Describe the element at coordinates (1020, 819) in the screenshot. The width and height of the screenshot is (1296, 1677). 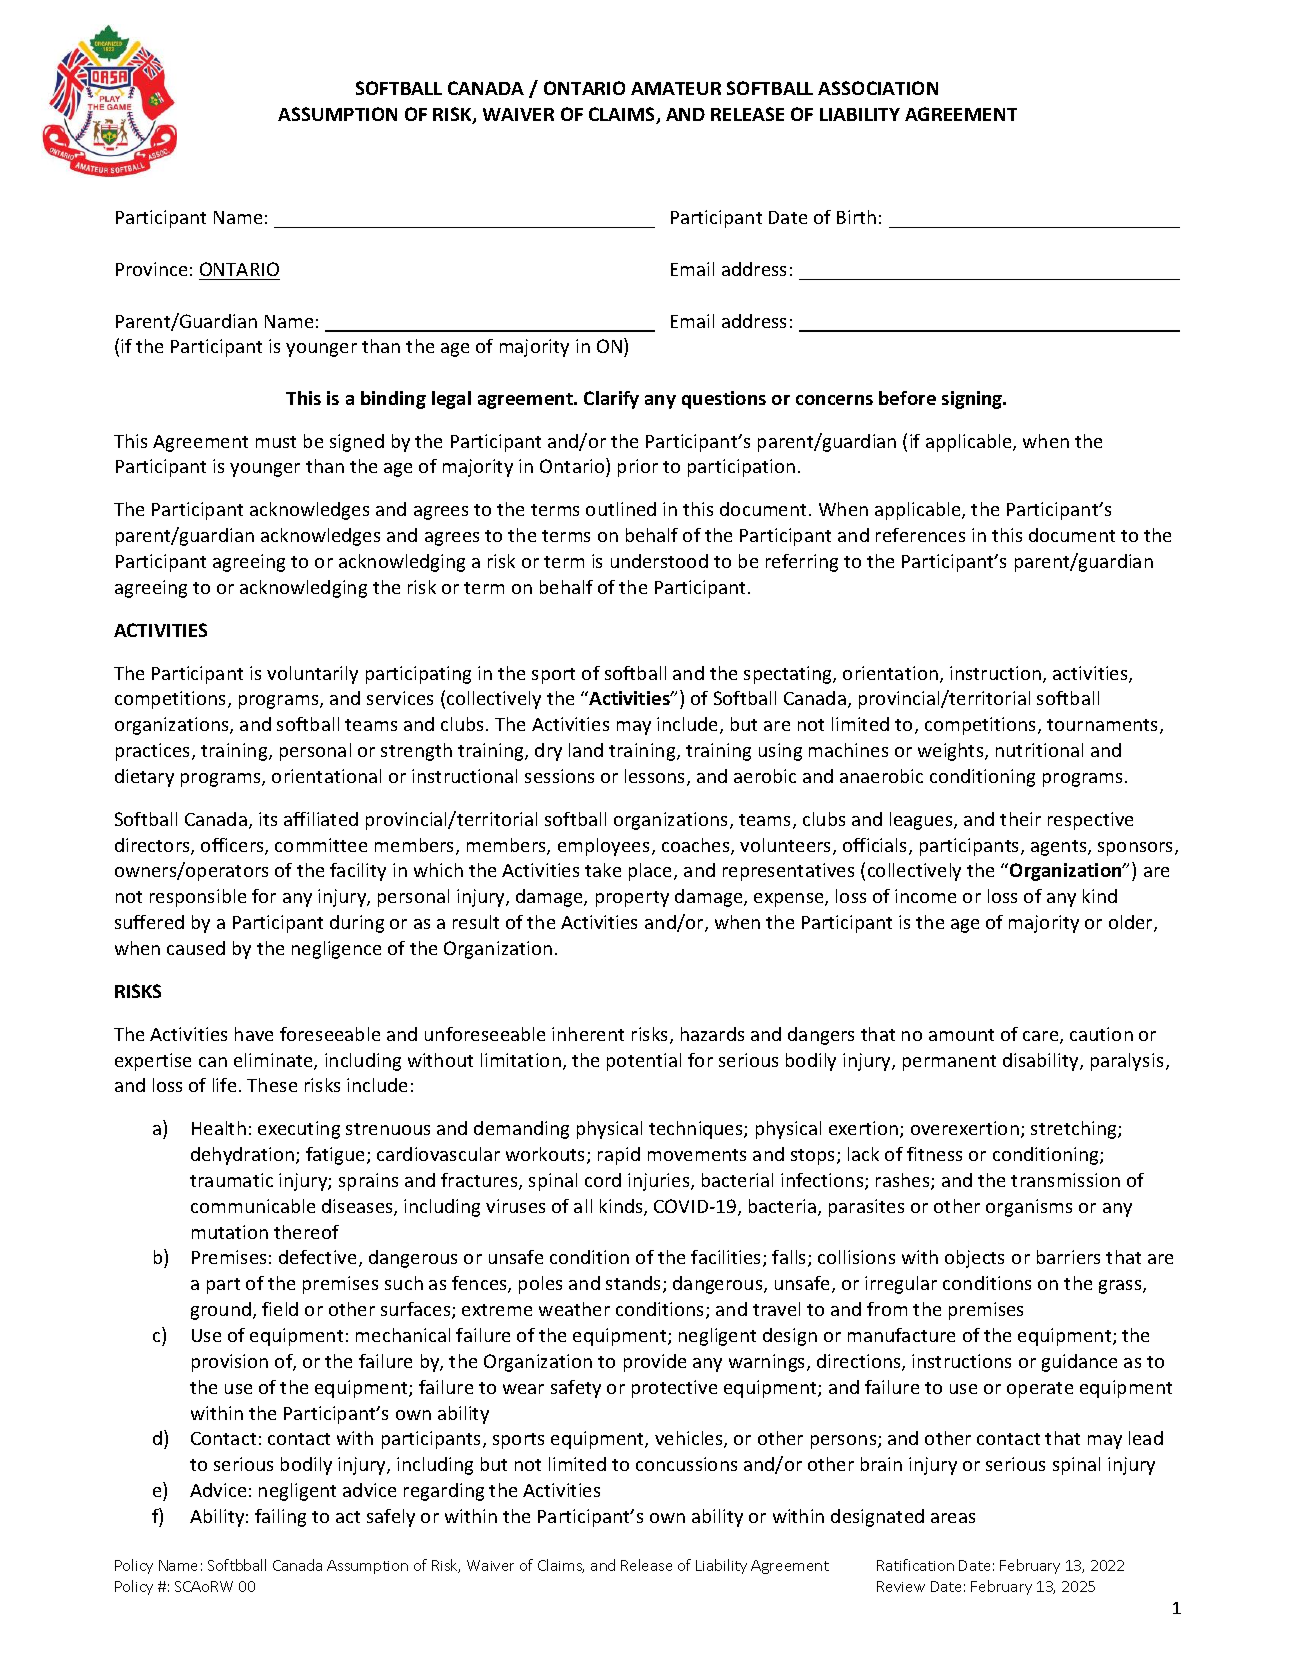
I see `their` at that location.
